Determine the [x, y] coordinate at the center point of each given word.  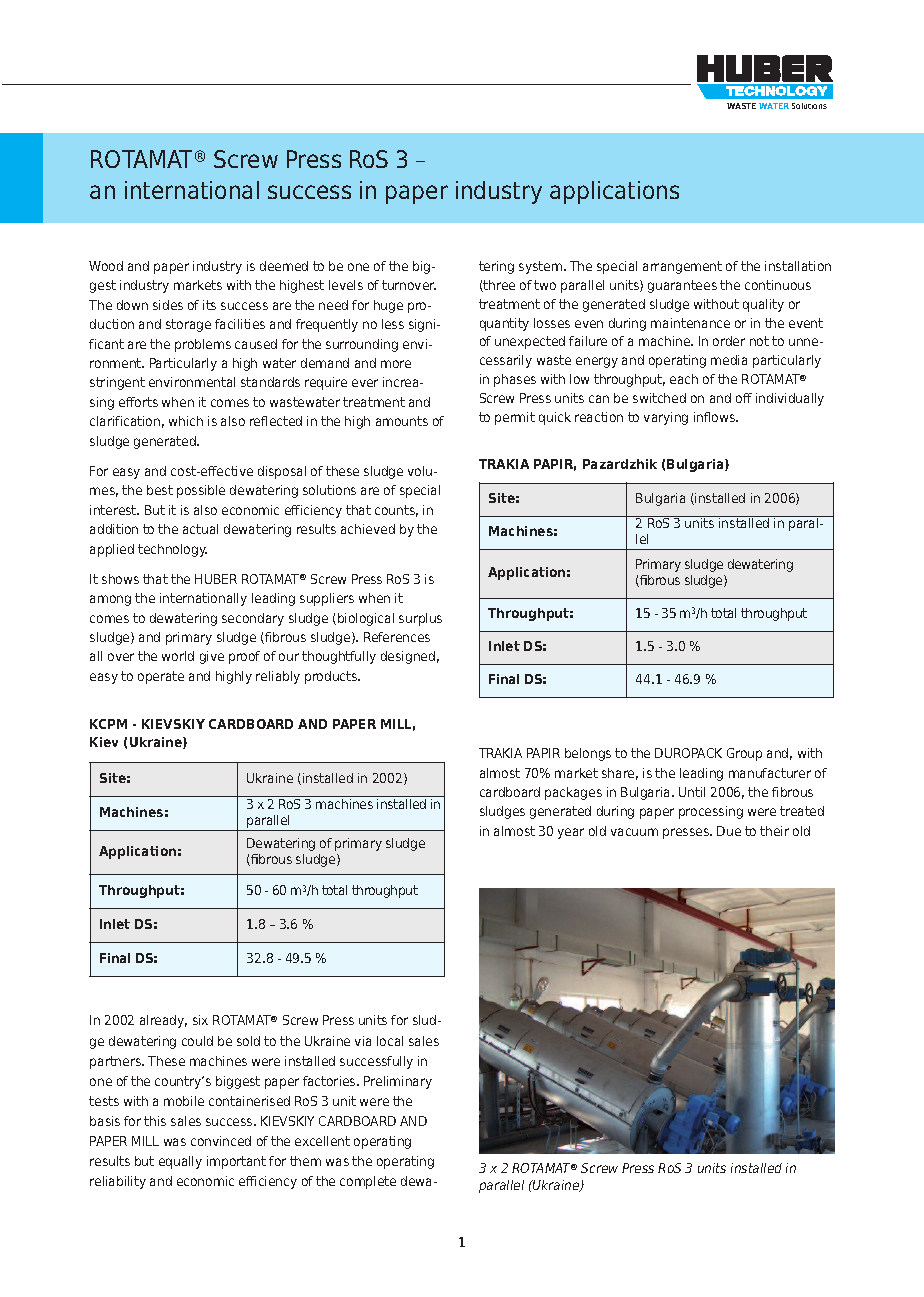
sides [168, 305]
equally [180, 1162]
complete [368, 1182]
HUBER [216, 579]
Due [729, 831]
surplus [420, 619]
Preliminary [398, 1082]
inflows [716, 417]
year [571, 833]
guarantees [682, 286]
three [498, 286]
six [200, 1020]
